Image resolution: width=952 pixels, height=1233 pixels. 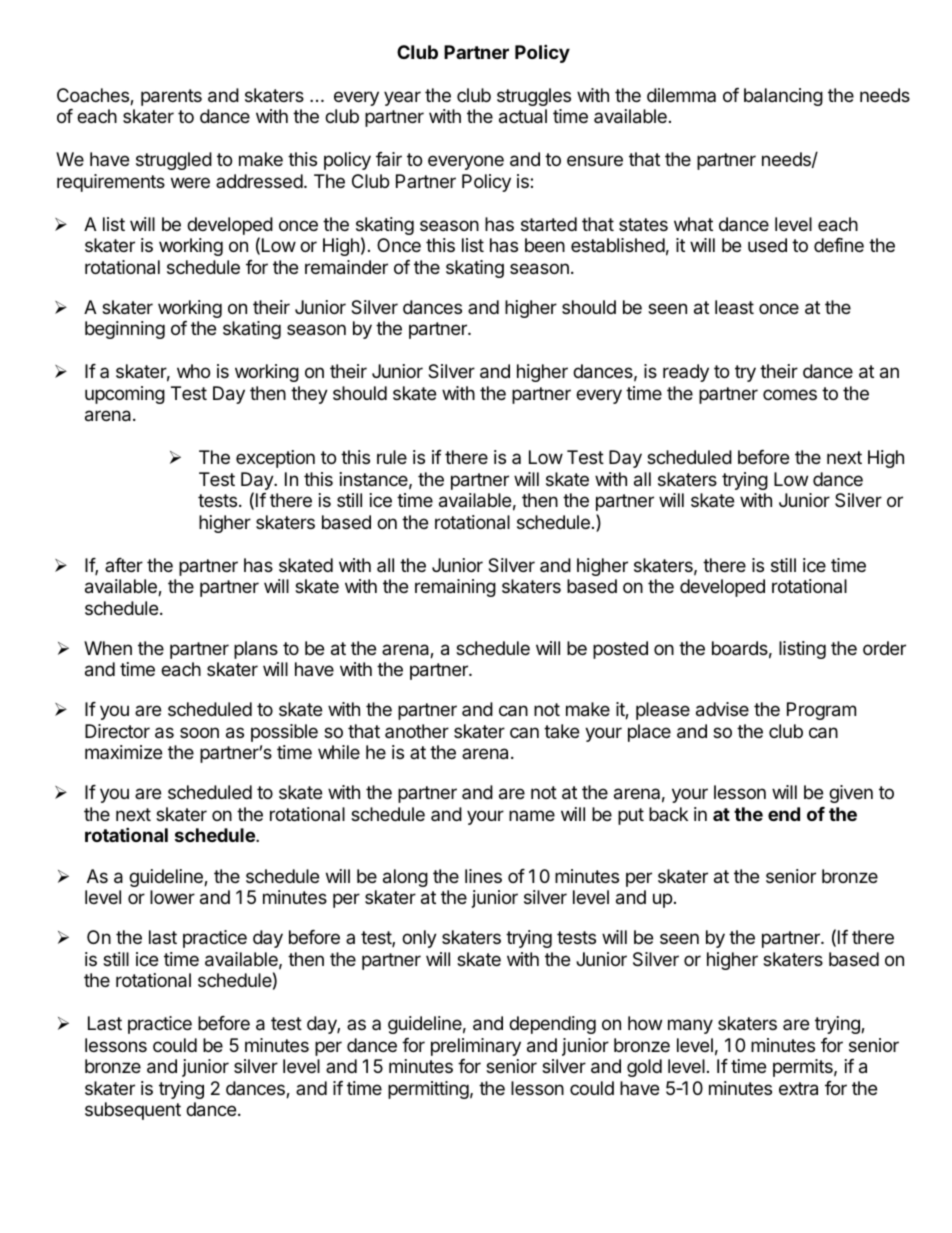 What do you see at coordinates (523, 116) in the screenshot?
I see `actual` at bounding box center [523, 116].
